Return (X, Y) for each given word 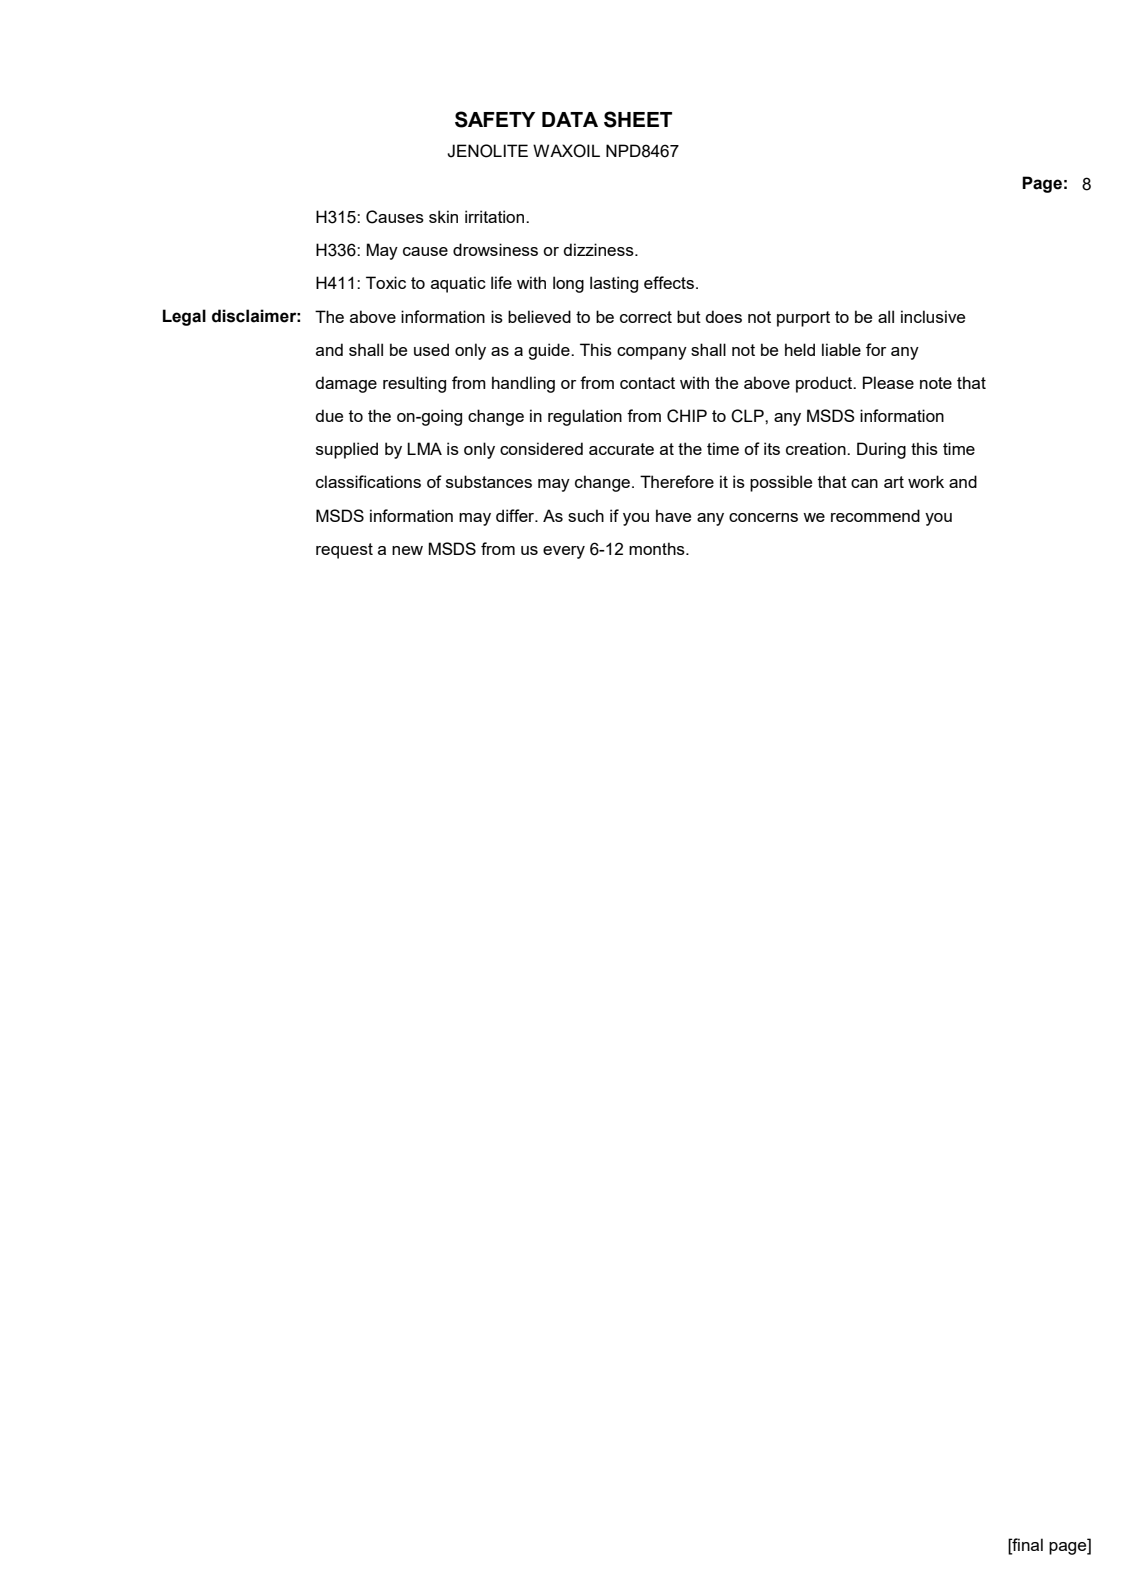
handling (523, 384)
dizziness (599, 249)
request (344, 551)
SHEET (638, 119)
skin (443, 216)
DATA (570, 119)
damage (346, 384)
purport (803, 319)
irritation (496, 216)
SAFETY (495, 119)
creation (817, 448)
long (568, 284)
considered (541, 448)
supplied (347, 450)
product (825, 384)
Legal (184, 317)
